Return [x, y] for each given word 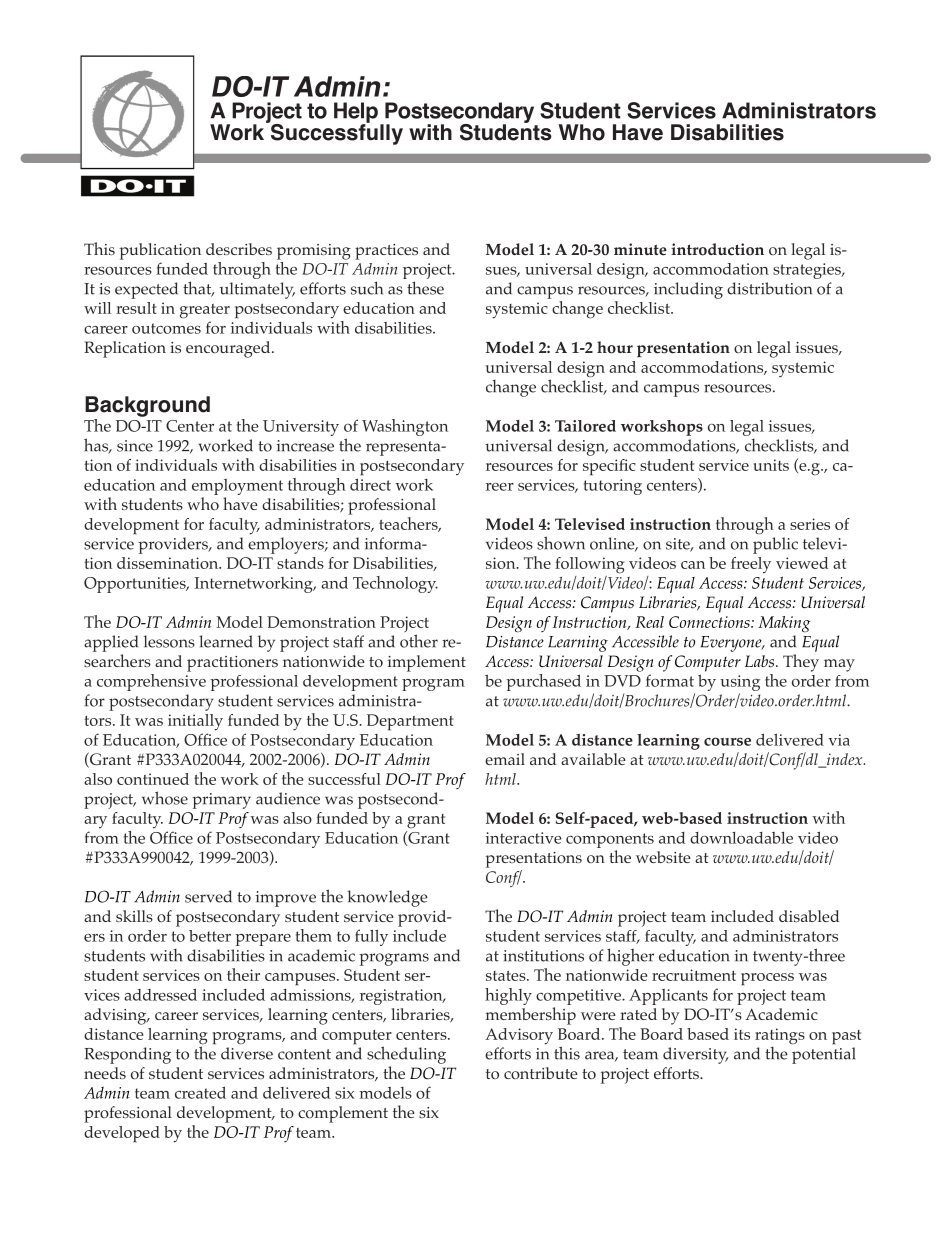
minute [640, 249]
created [200, 1092]
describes [239, 249]
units [771, 465]
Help [356, 113]
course [727, 741]
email [505, 759]
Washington [405, 427]
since [135, 446]
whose [165, 798]
